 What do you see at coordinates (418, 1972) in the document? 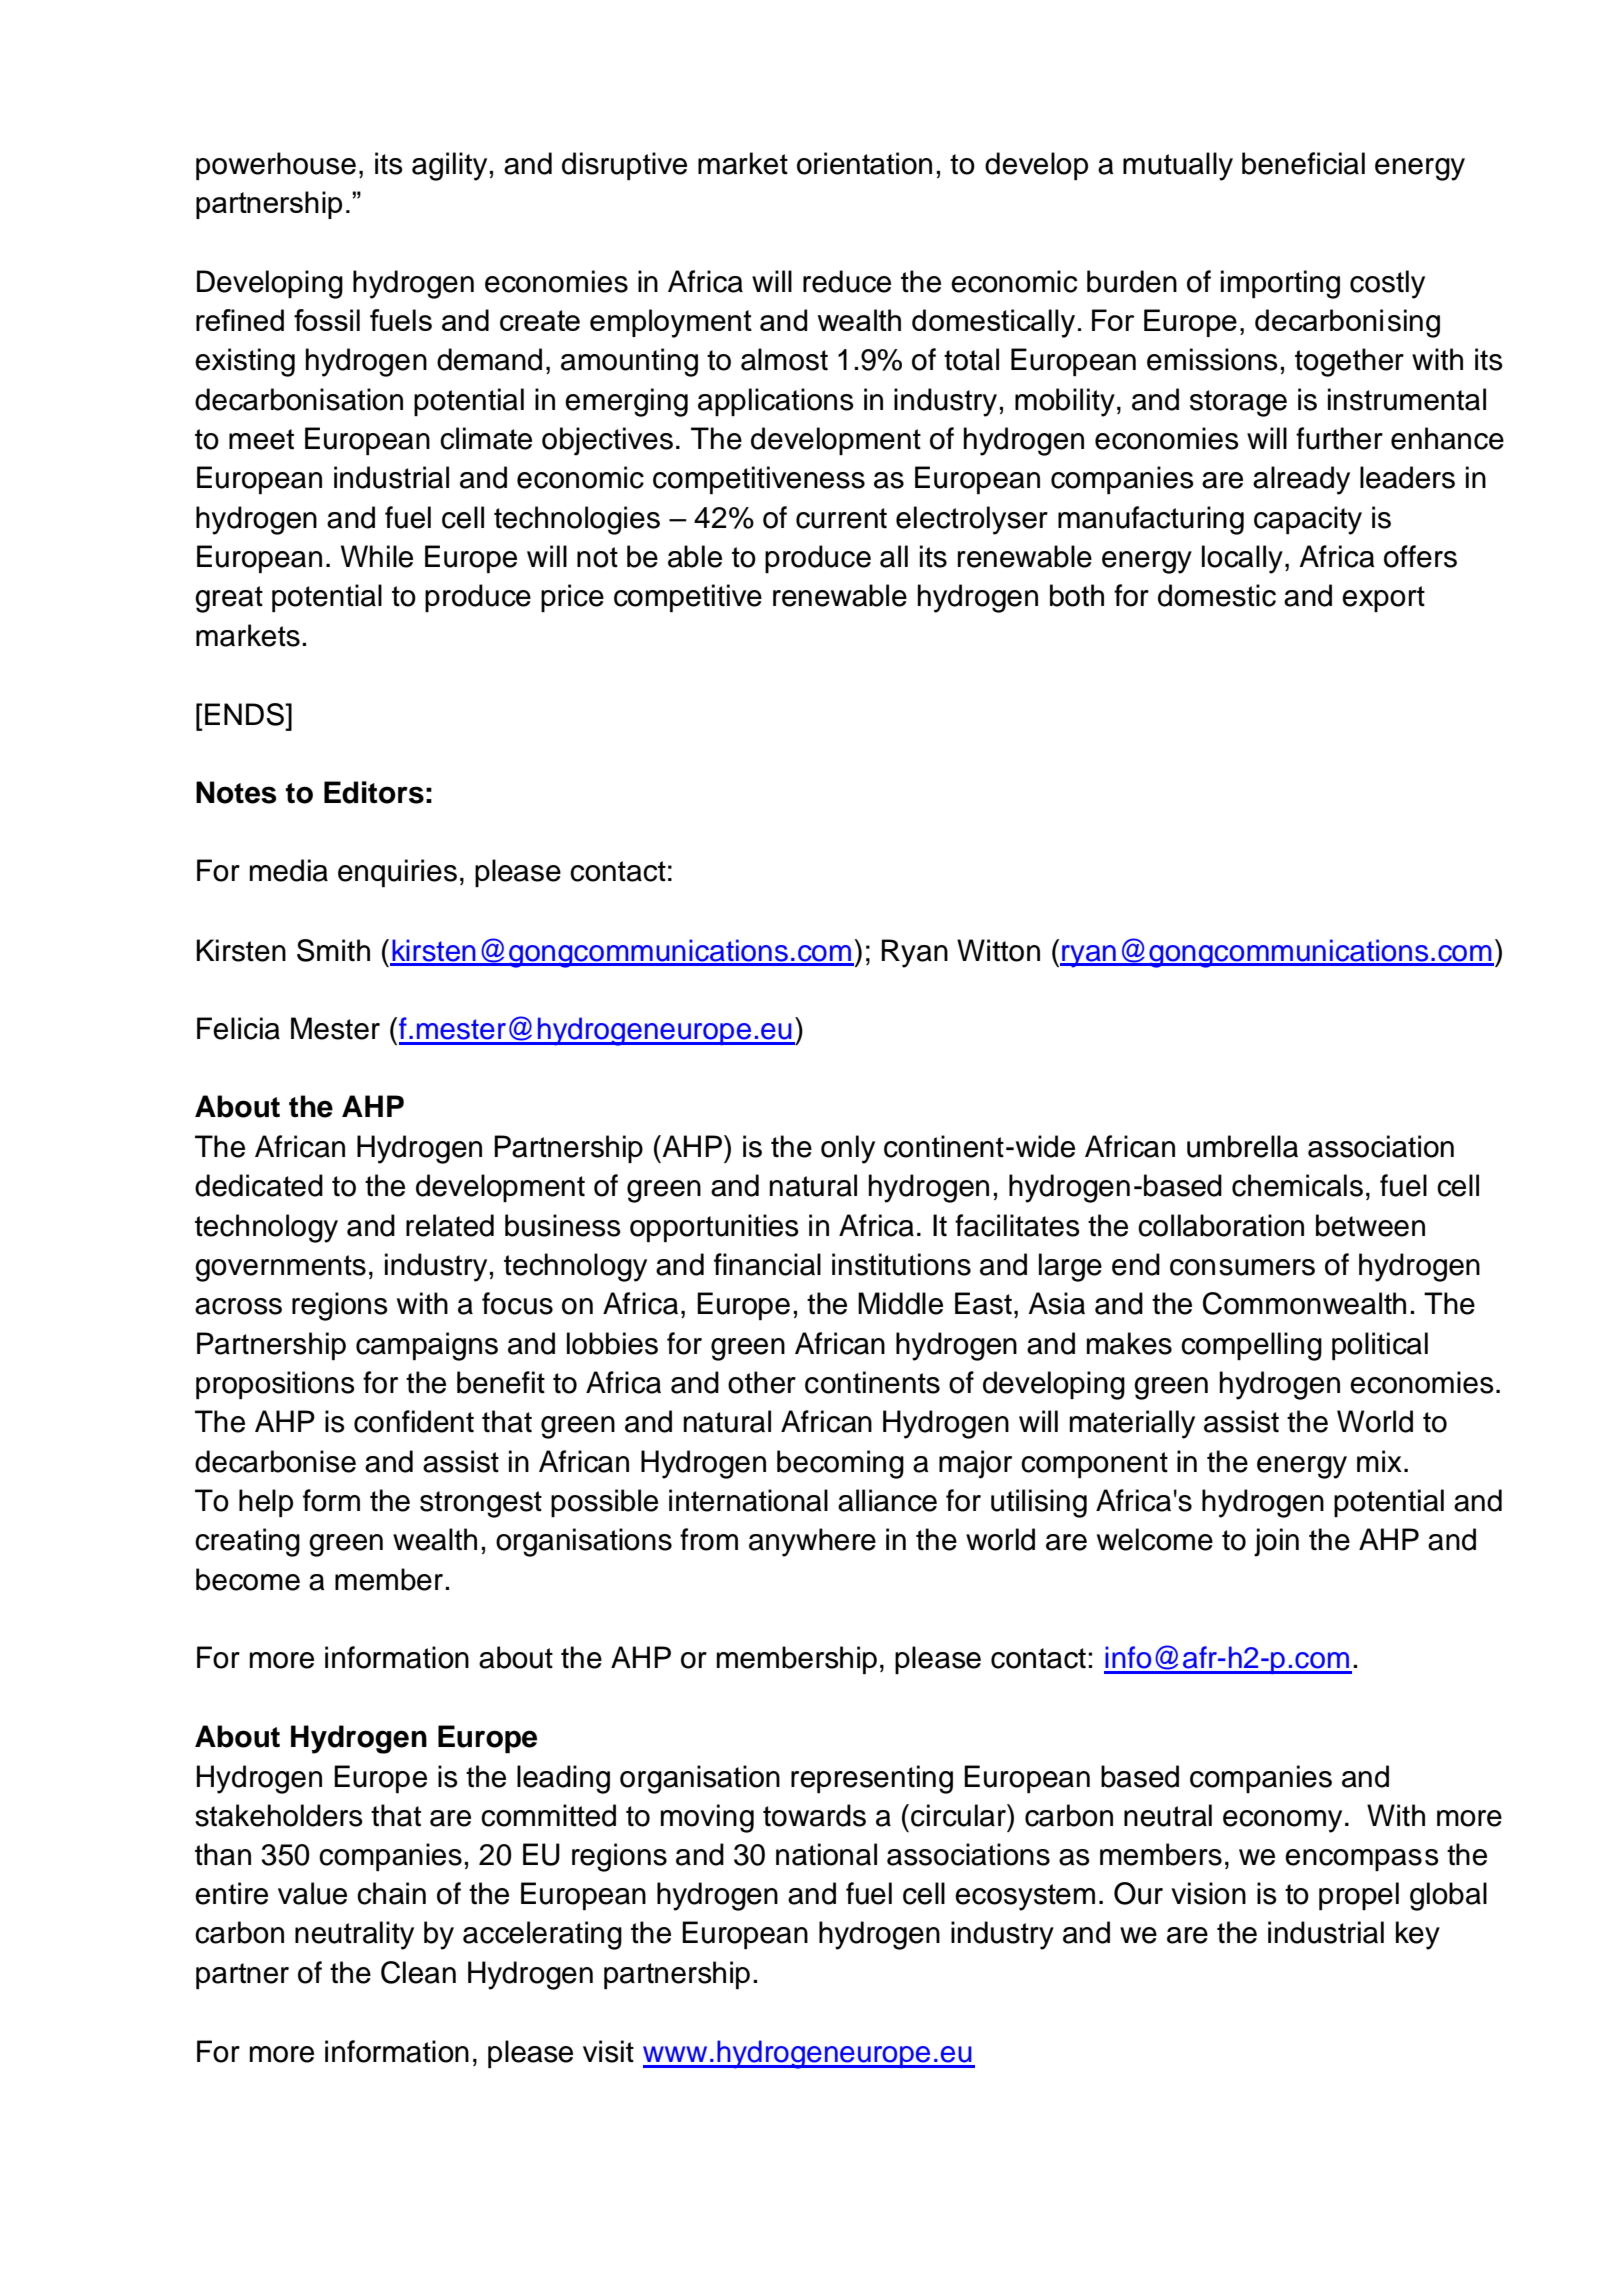
I see `Clean` at bounding box center [418, 1972].
